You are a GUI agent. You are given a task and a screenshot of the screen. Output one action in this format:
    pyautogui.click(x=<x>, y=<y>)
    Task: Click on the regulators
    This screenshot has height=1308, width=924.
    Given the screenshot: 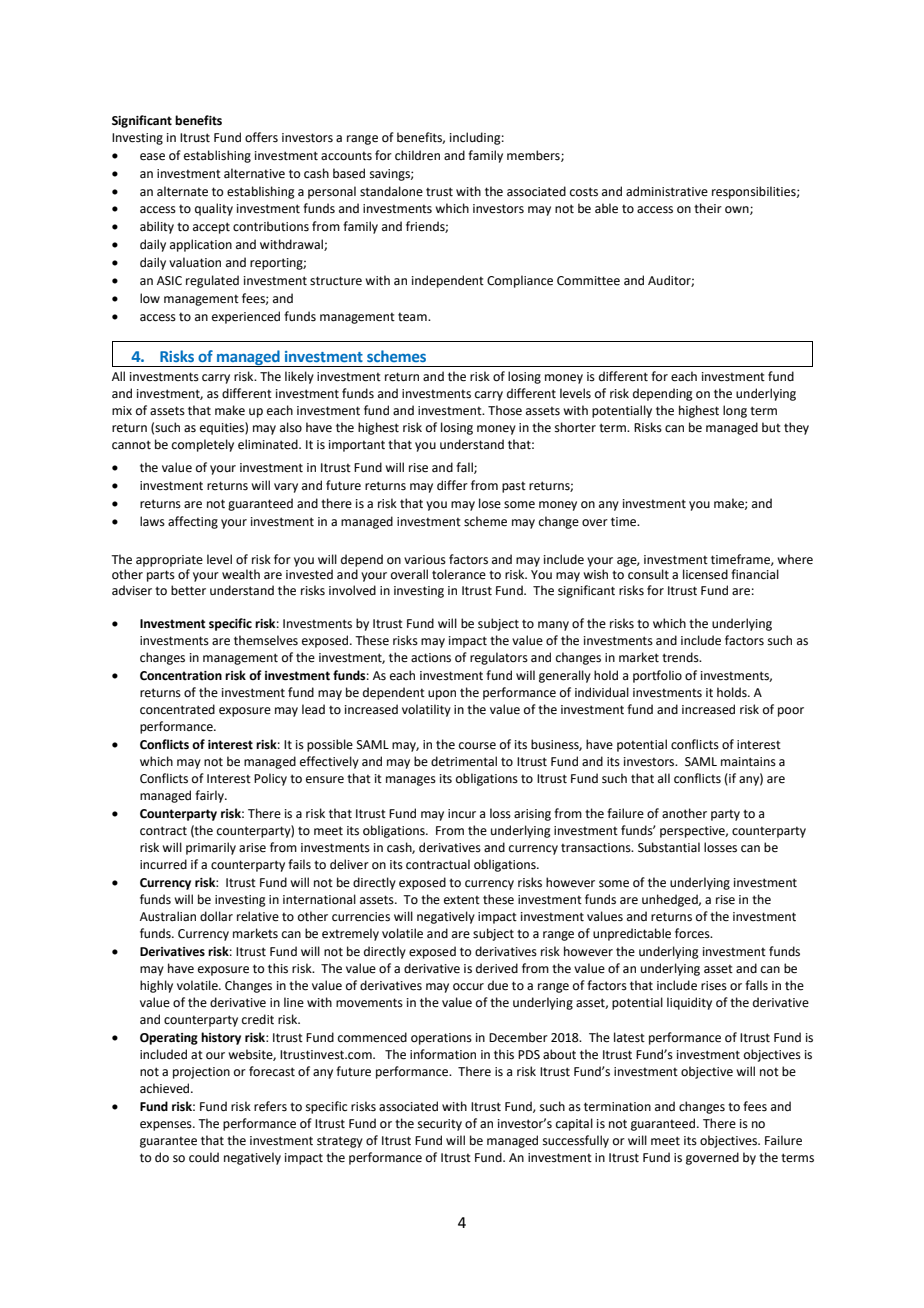 What is the action you would take?
    pyautogui.click(x=499, y=658)
